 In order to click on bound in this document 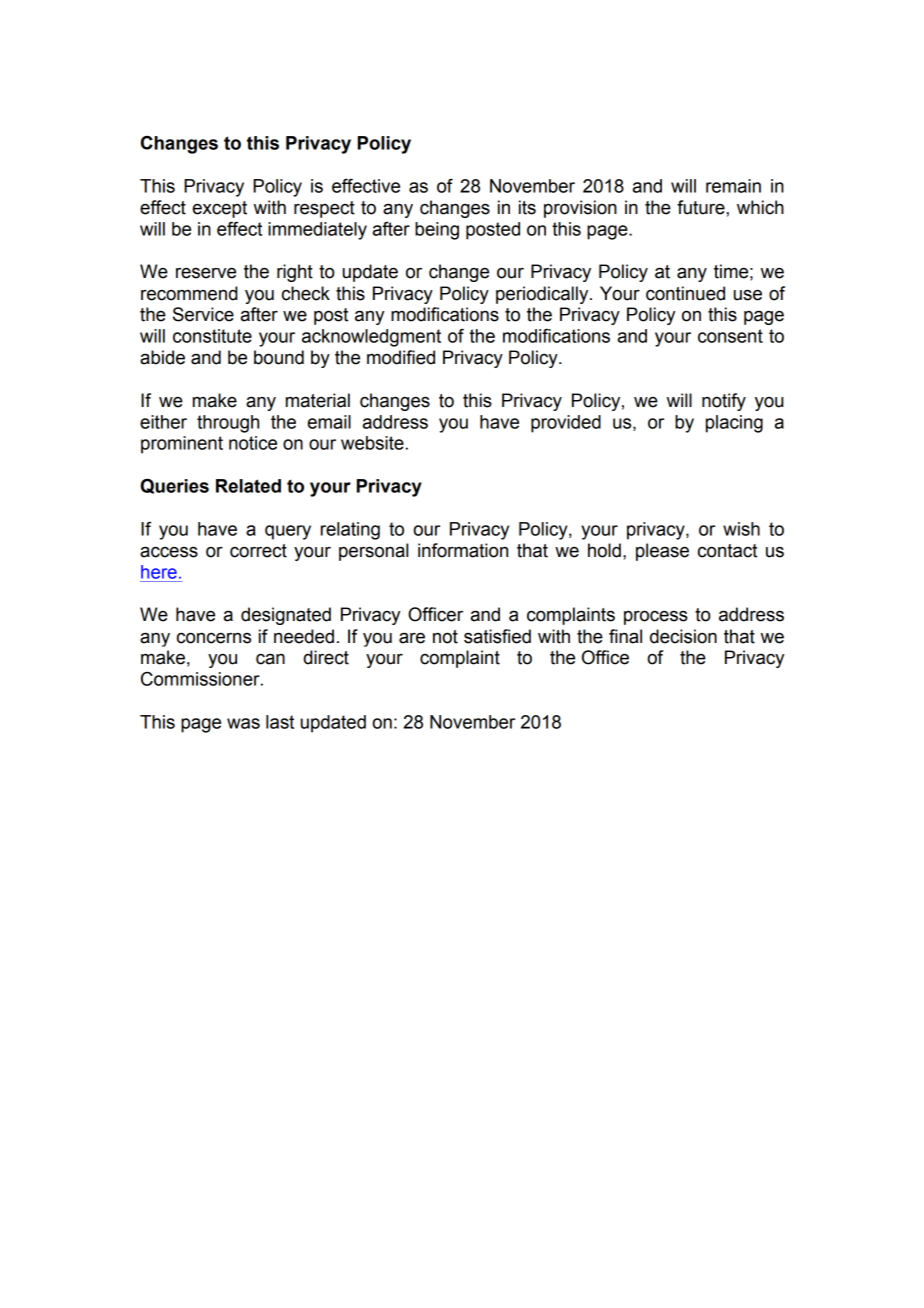, I will do `click(279, 357)`.
